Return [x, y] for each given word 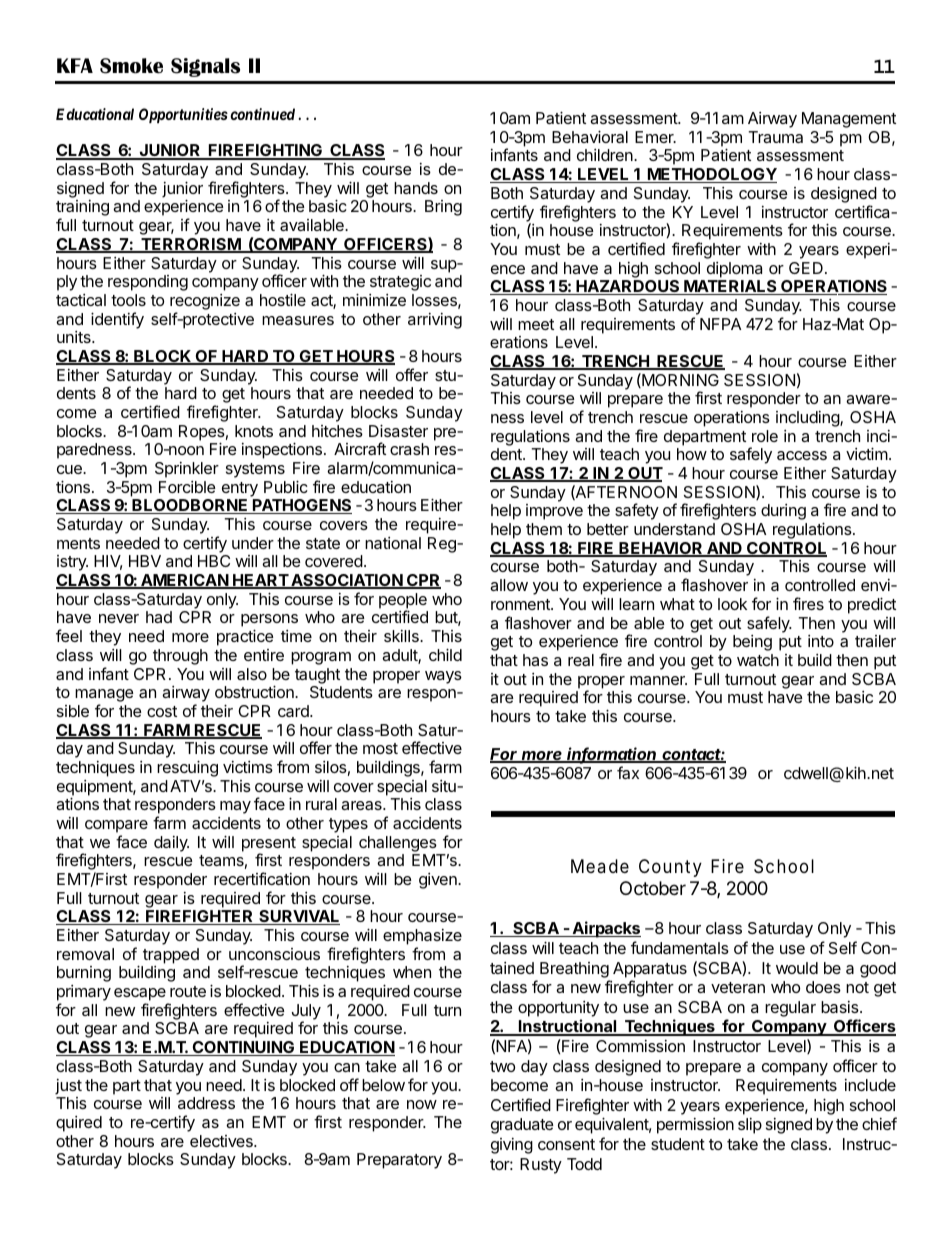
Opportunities [183, 115]
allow [509, 585]
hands [416, 188]
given [439, 881]
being [752, 643]
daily [171, 844]
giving [512, 1146]
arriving [435, 321]
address [206, 1103]
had [159, 617]
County [670, 868]
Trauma [775, 137]
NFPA [720, 324]
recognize [205, 302]
